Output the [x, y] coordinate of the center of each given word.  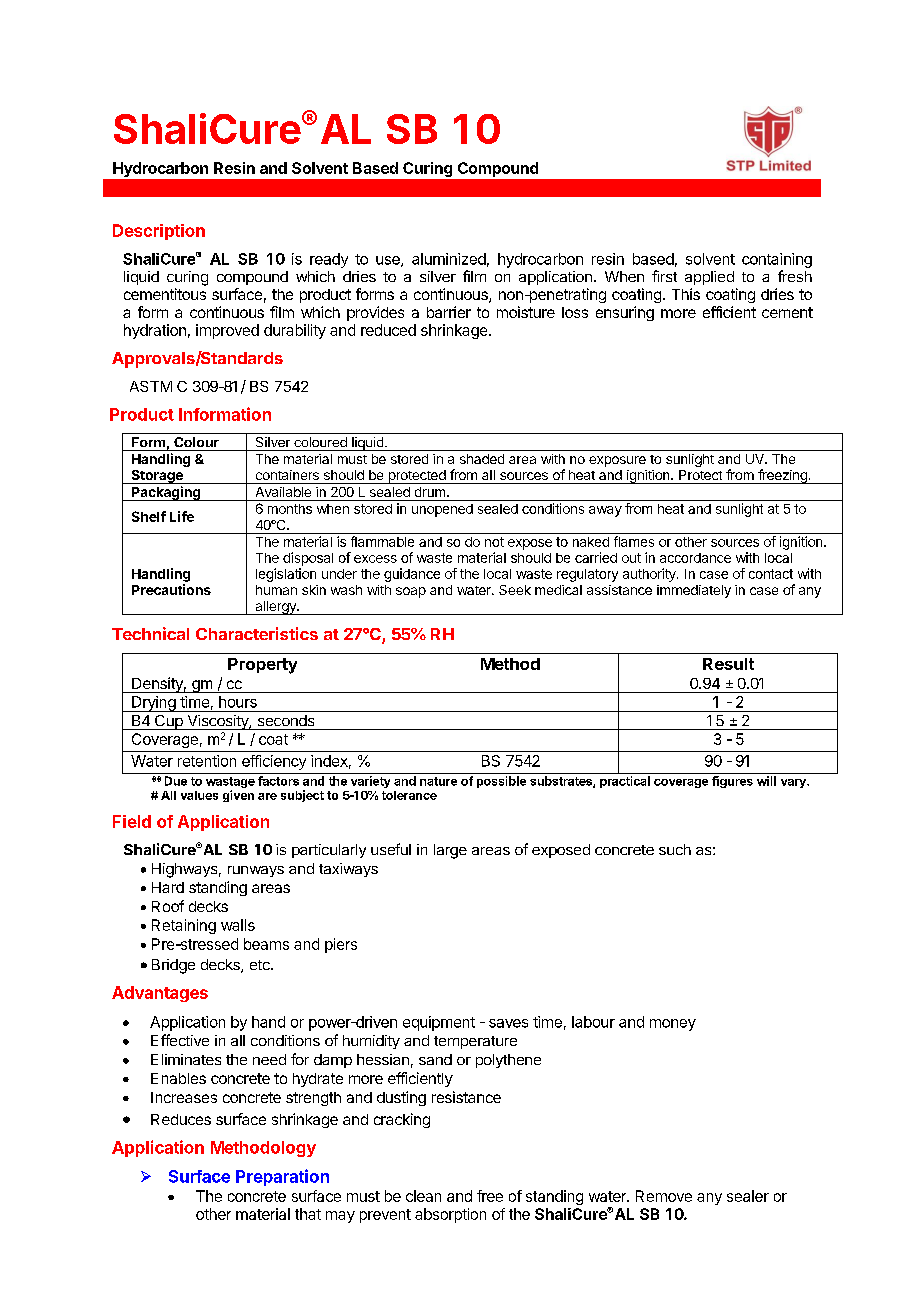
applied [709, 278]
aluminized [449, 259]
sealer [748, 1196]
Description [159, 232]
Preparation [282, 1177]
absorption [450, 1215]
